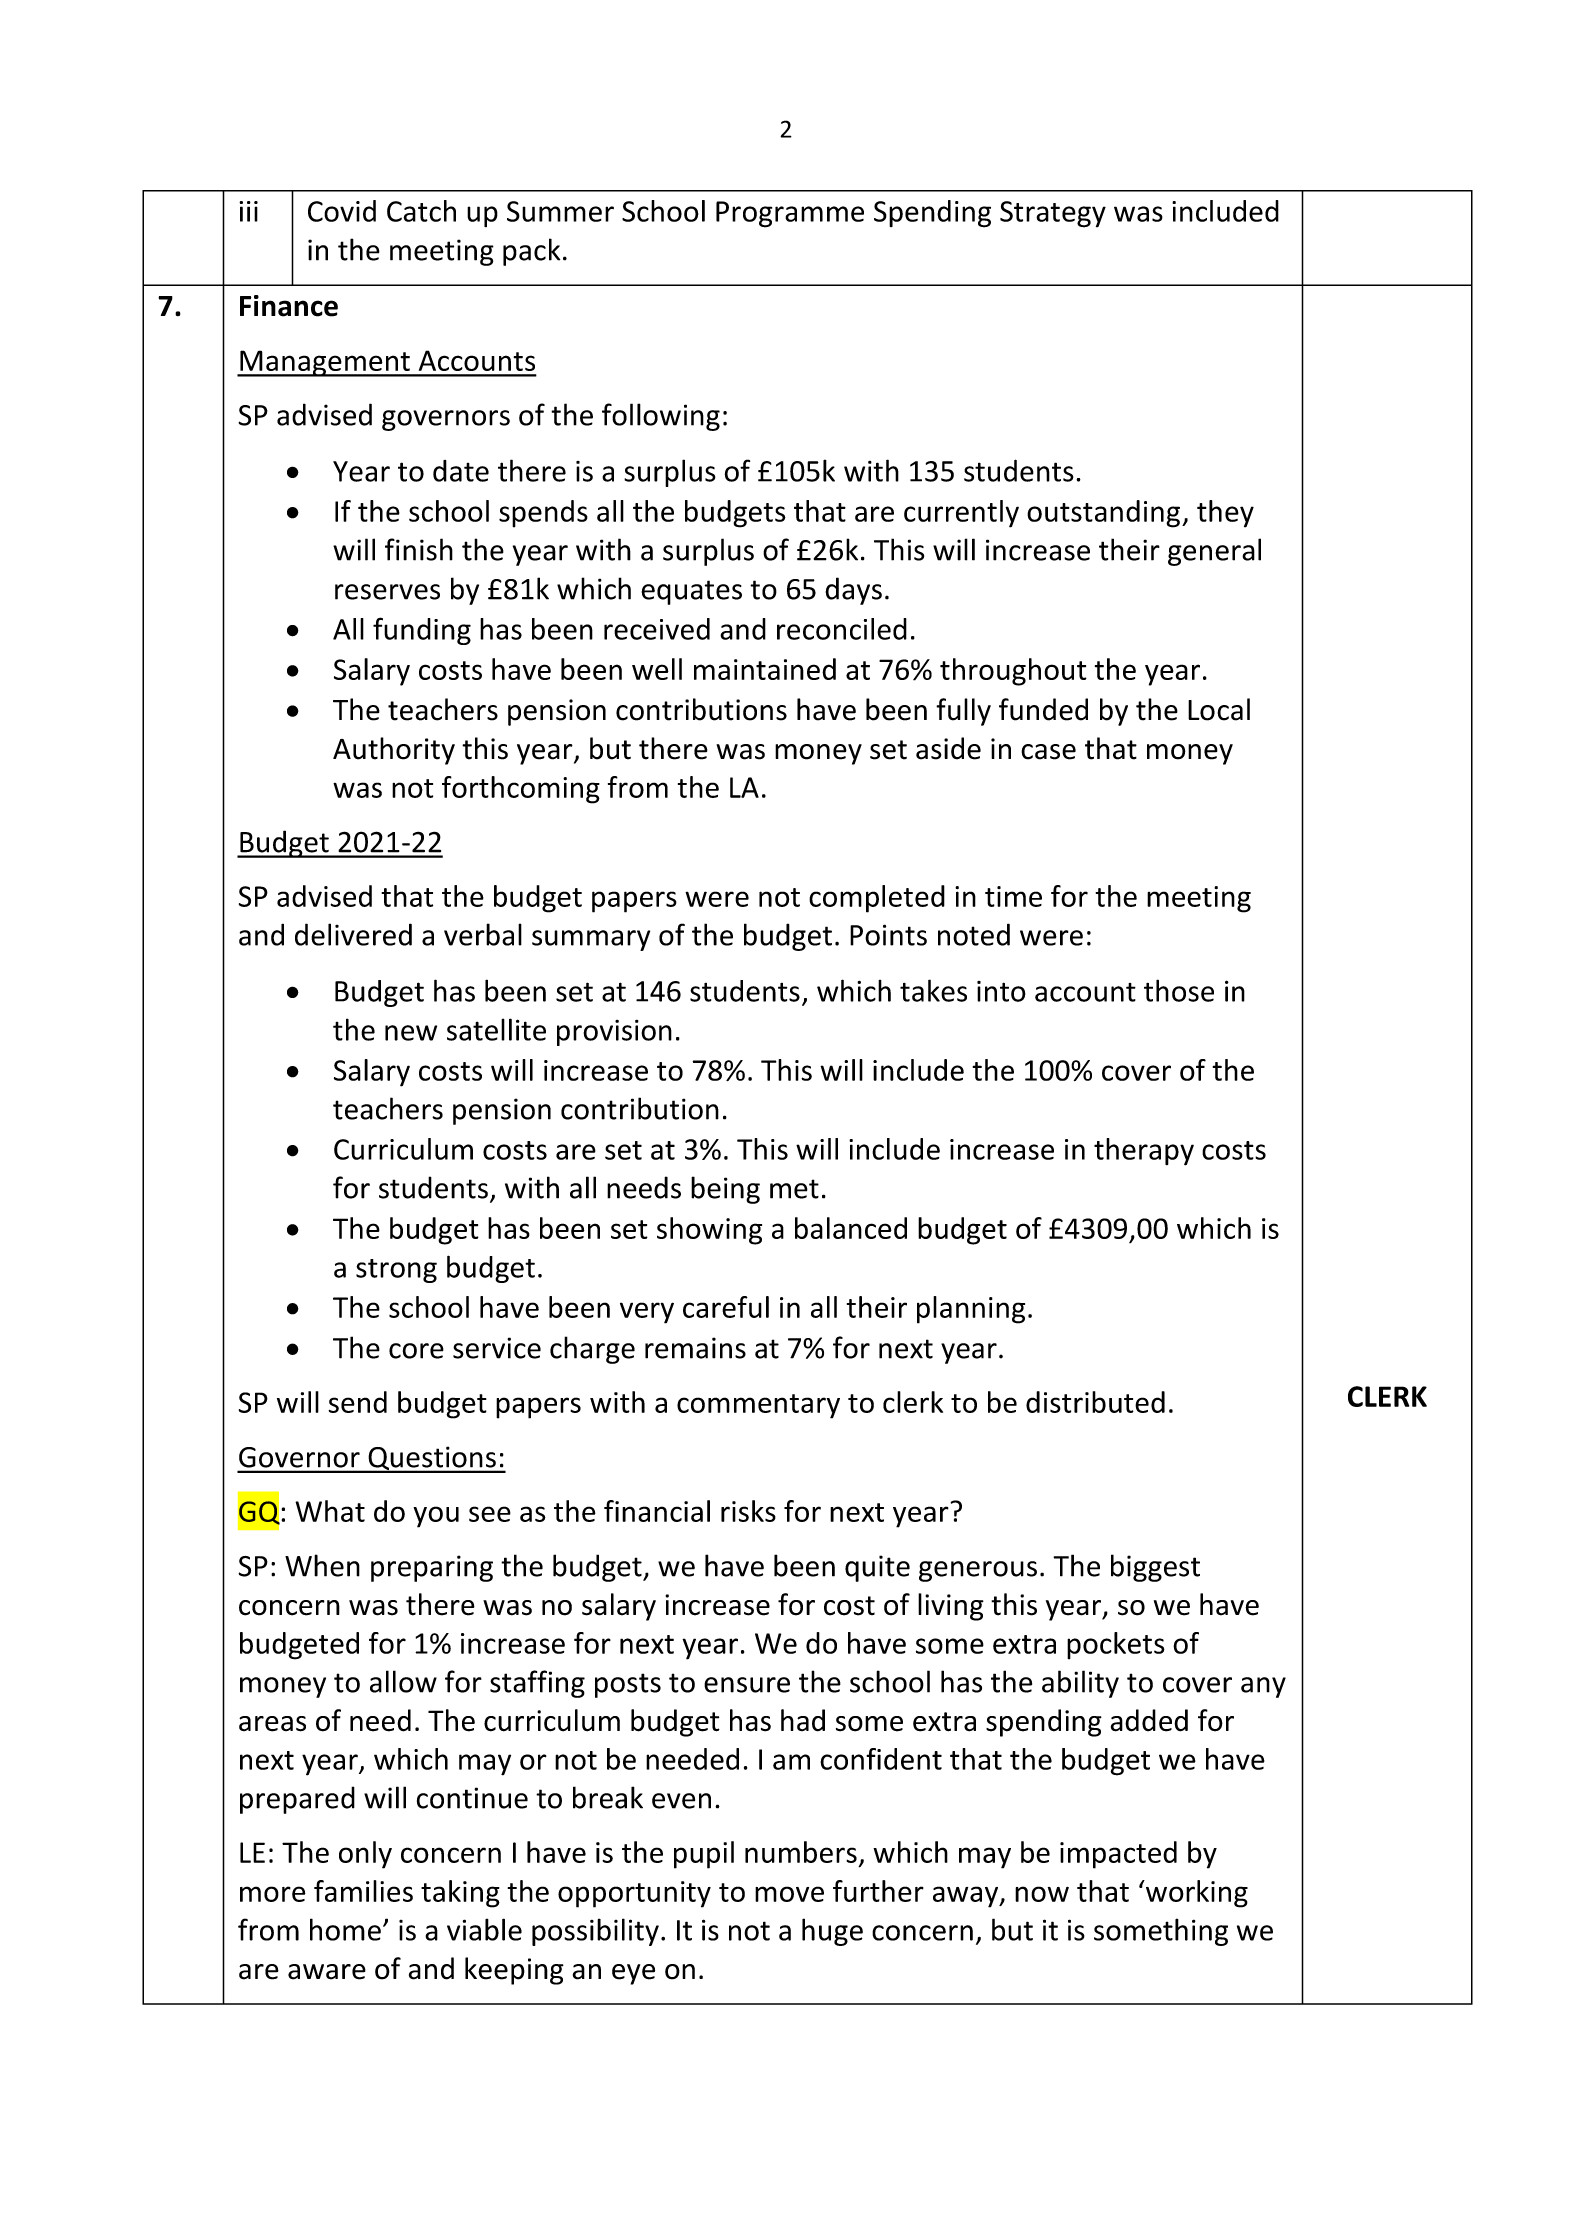 This image has width=1572, height=2223. I want to click on Programme, so click(790, 214).
